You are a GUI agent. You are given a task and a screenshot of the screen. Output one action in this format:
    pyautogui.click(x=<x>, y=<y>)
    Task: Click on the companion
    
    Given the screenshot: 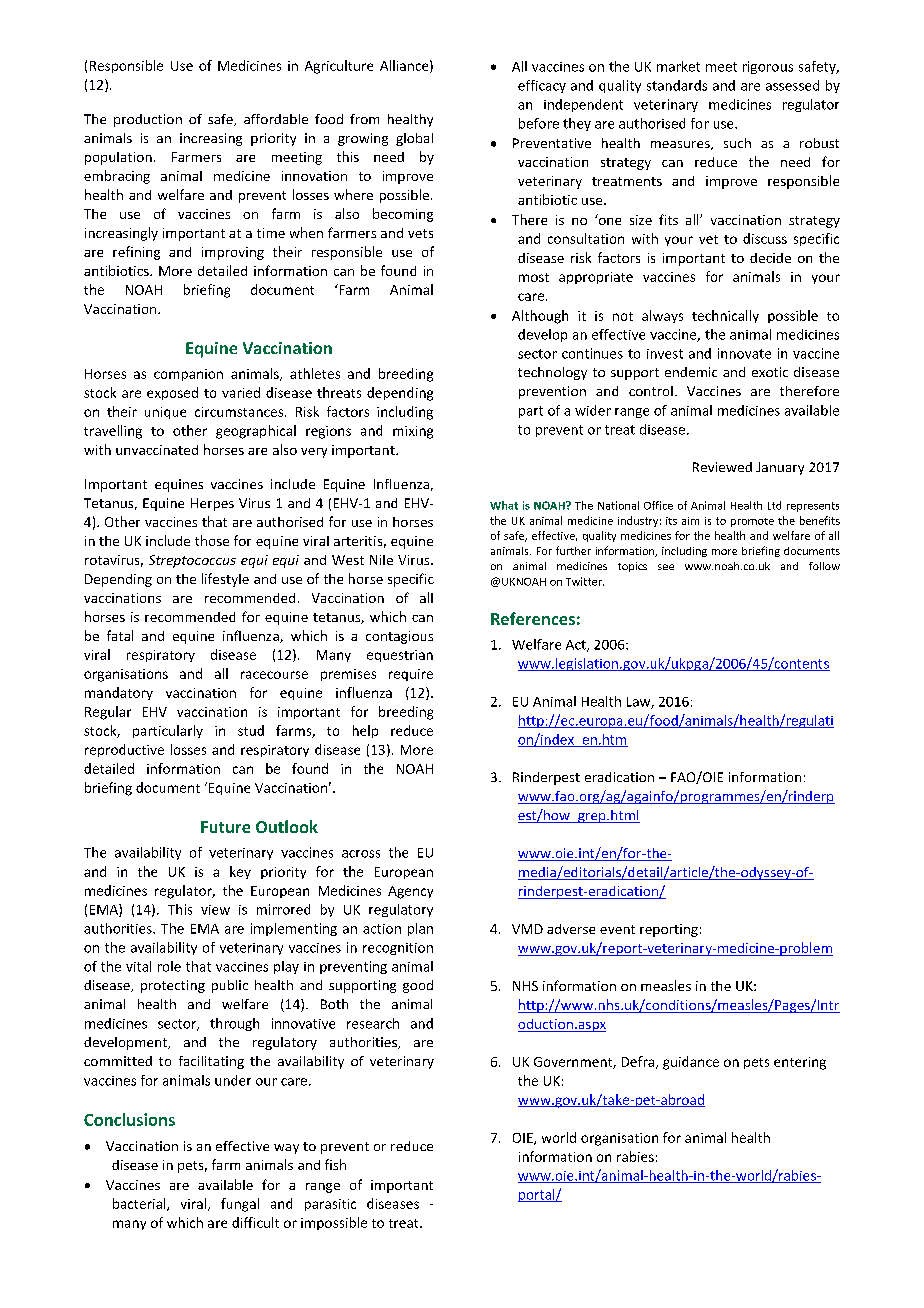 What is the action you would take?
    pyautogui.click(x=188, y=375)
